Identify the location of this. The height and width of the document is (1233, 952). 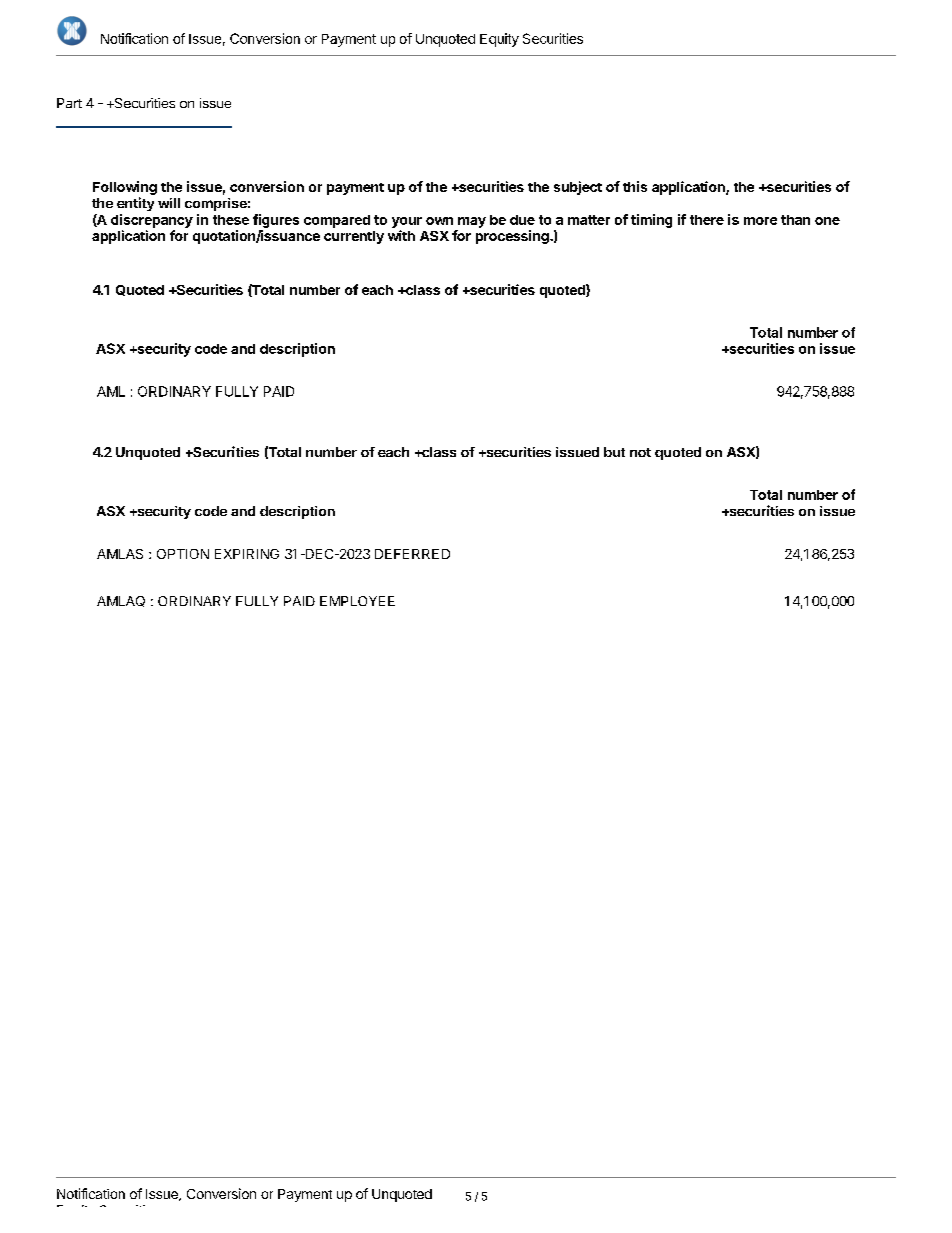
(635, 186).
